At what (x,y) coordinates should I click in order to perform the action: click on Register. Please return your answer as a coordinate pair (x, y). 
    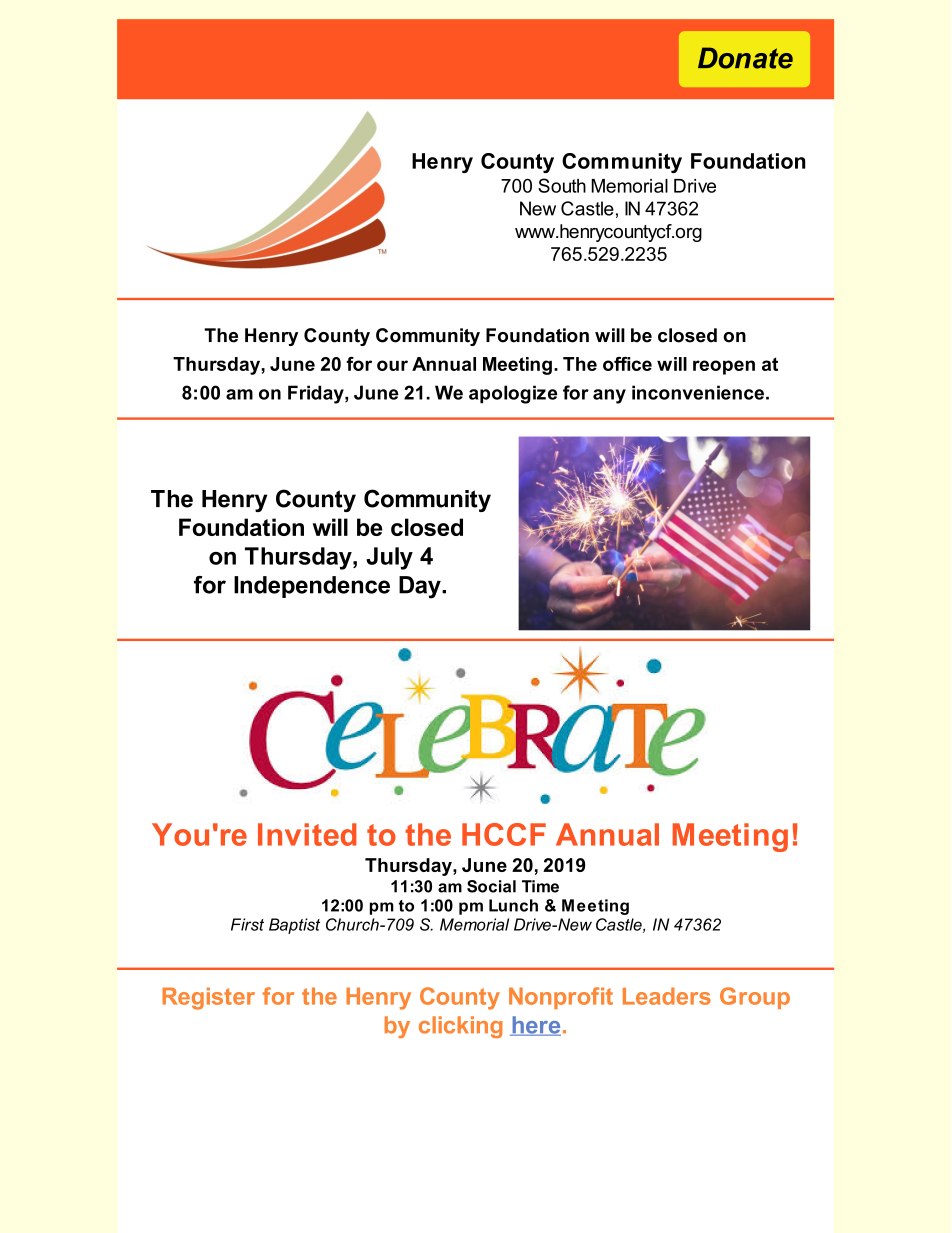
    Looking at the image, I should click on (208, 998).
